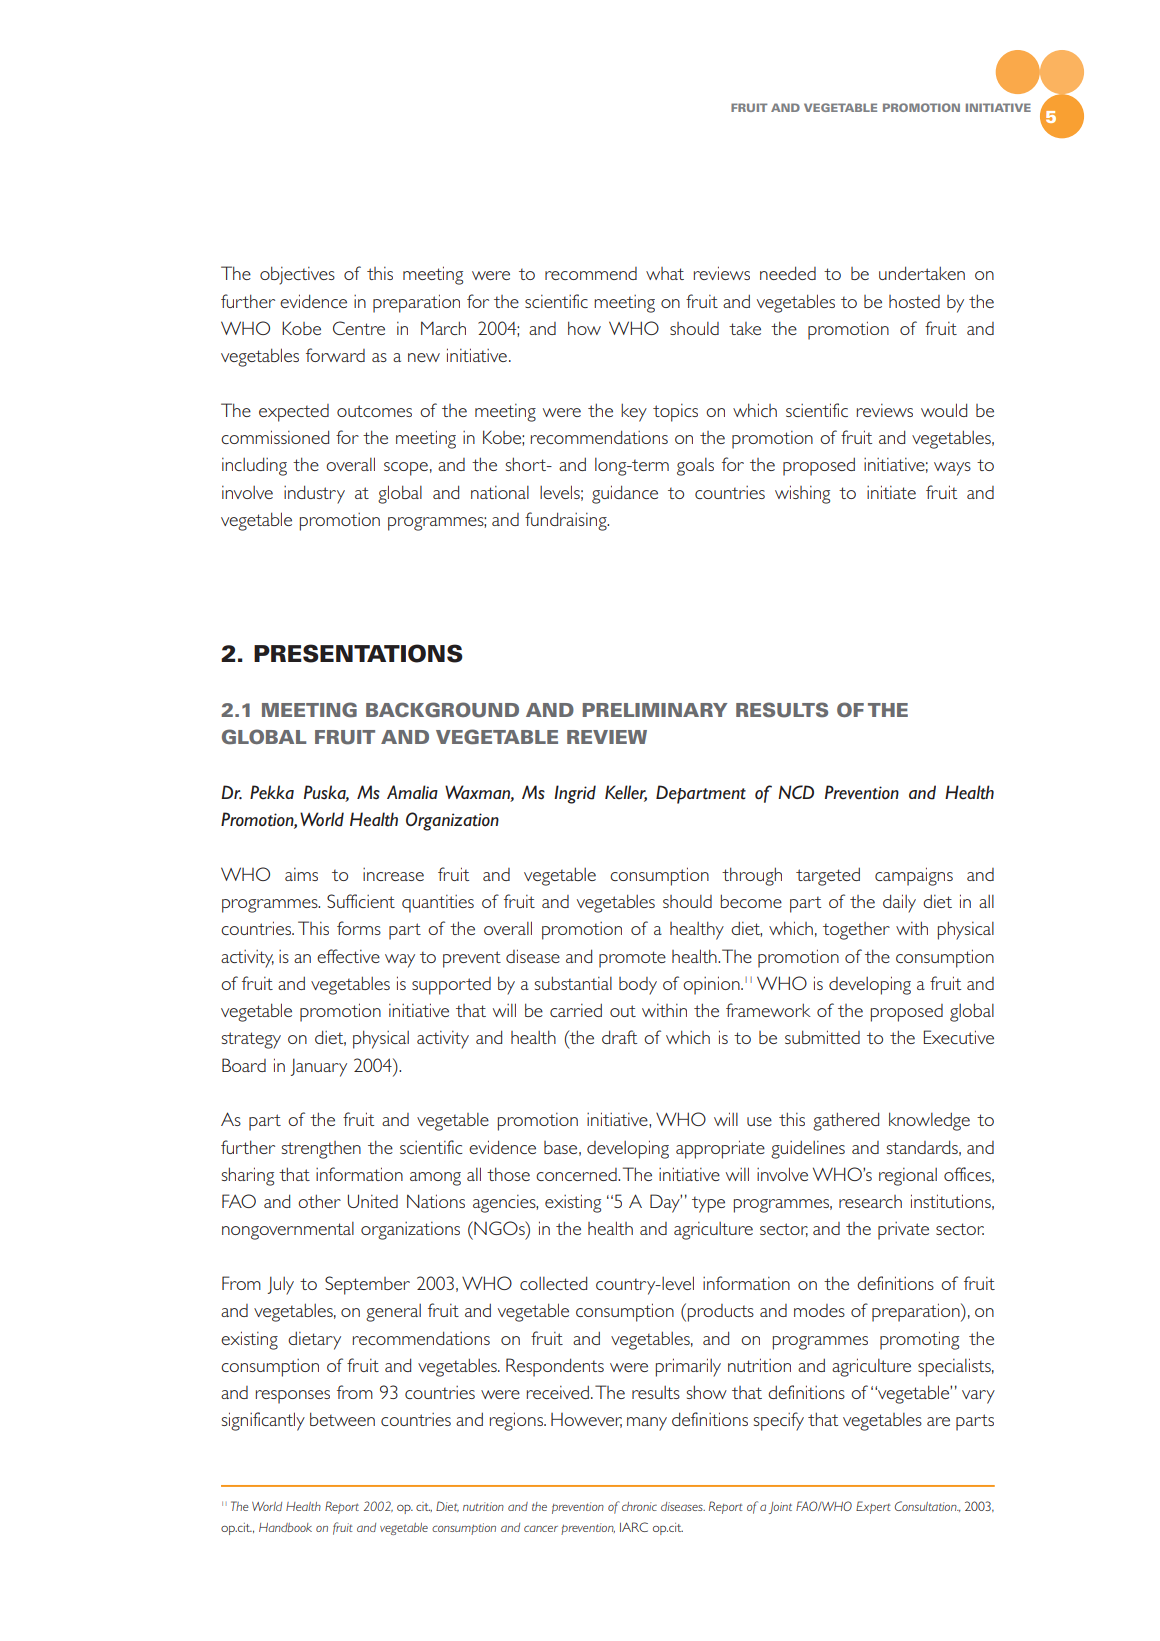 The image size is (1160, 1641). I want to click on Sufficient, so click(361, 901).
